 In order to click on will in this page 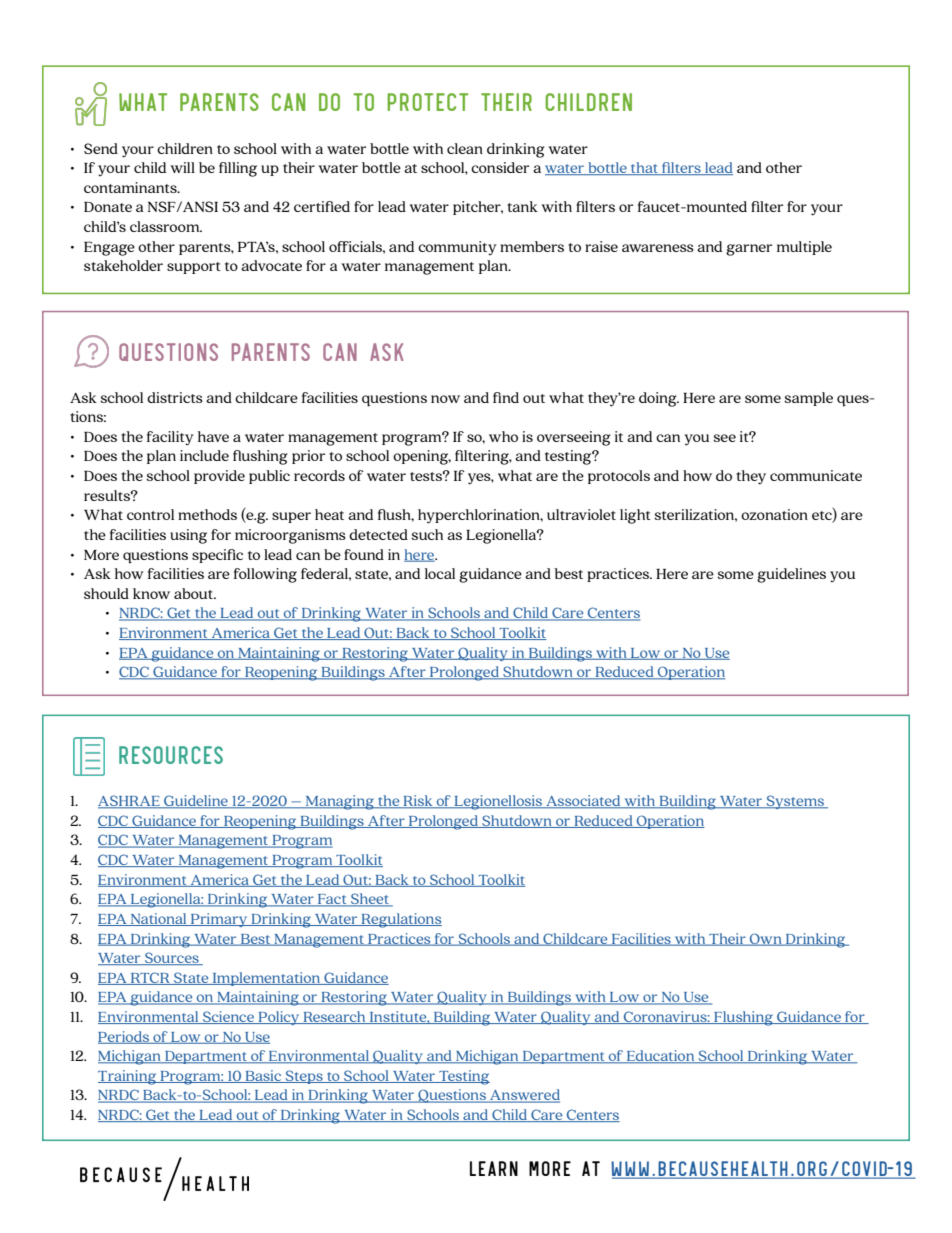, I will do `click(183, 167)`.
